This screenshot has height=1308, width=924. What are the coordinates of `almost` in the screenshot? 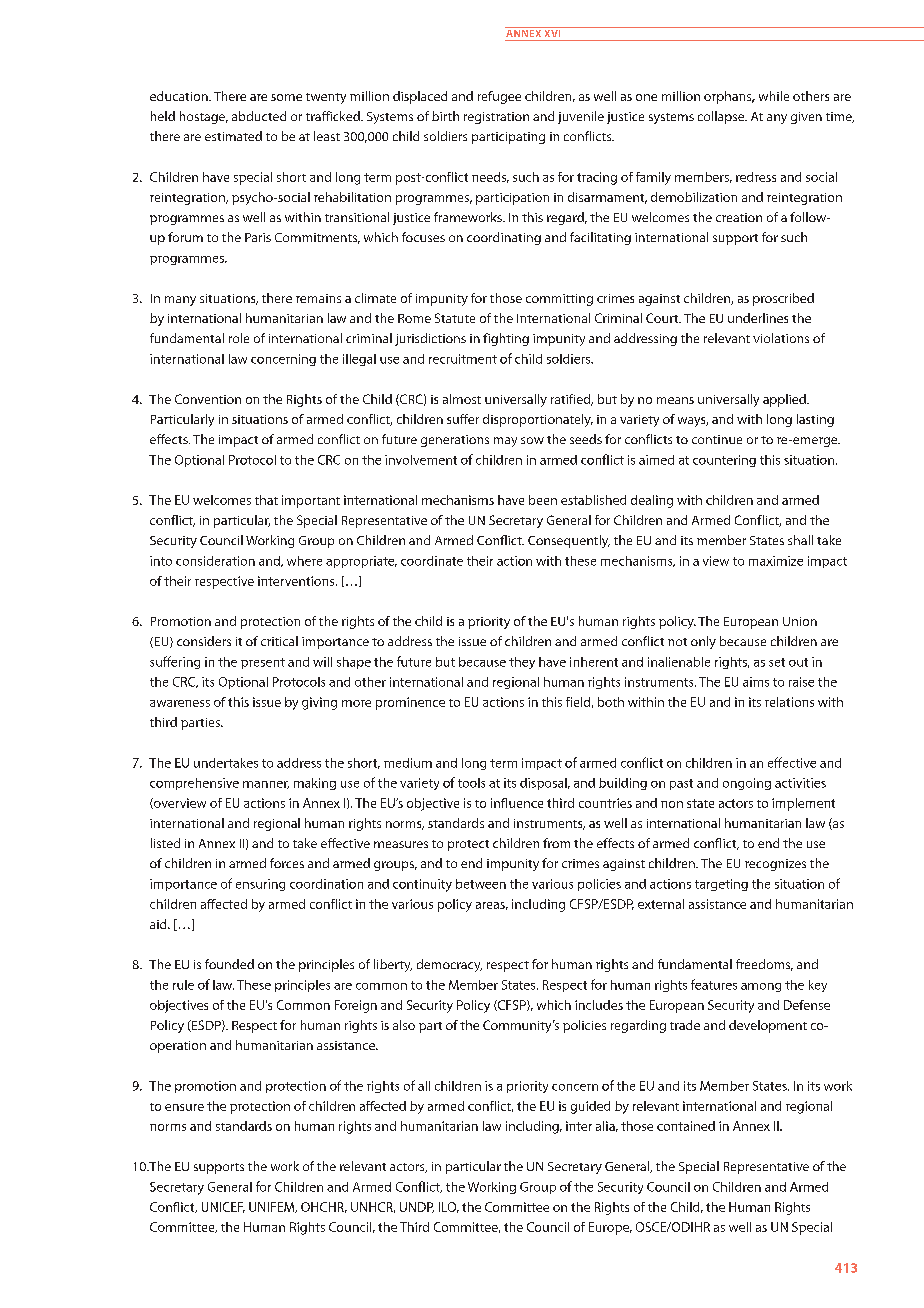 It's located at (462, 399).
